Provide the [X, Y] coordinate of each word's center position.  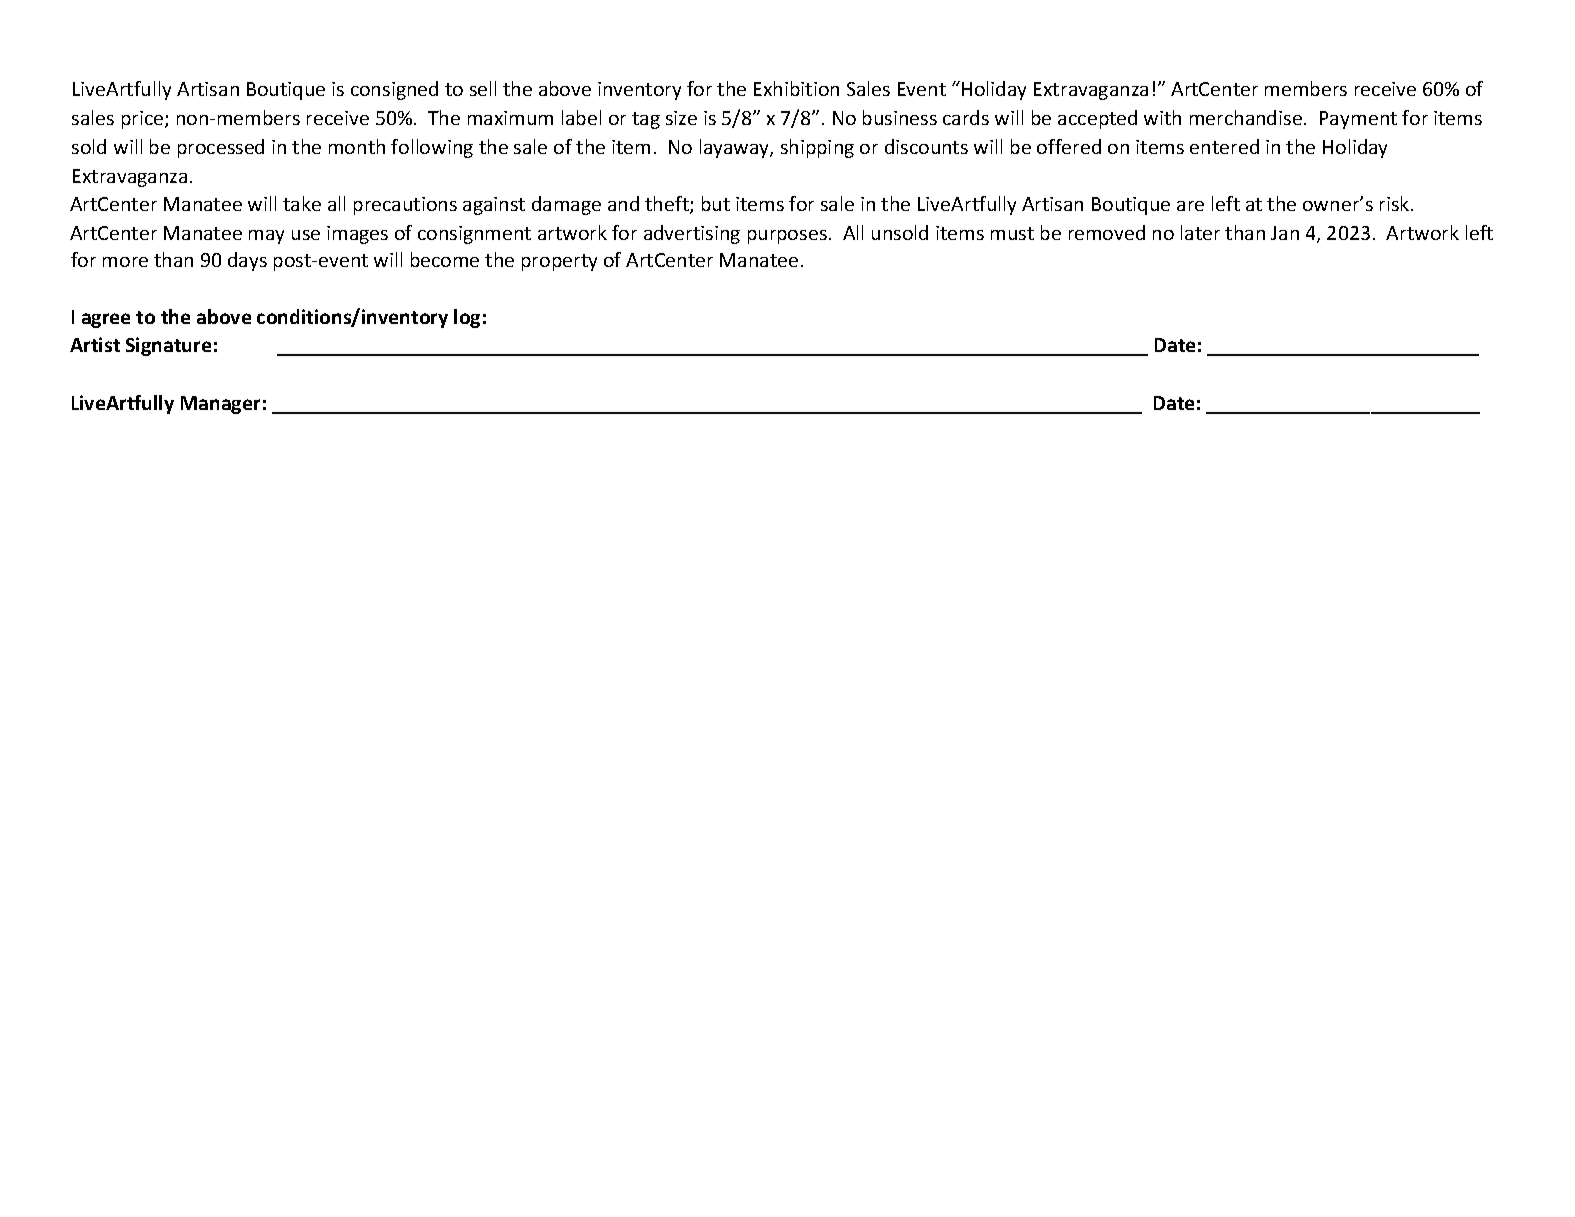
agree [106, 320]
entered [1224, 146]
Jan [1285, 233]
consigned [394, 90]
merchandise [1246, 117]
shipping [817, 148]
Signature [168, 346]
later [1200, 232]
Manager [220, 405]
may [266, 237]
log [467, 318]
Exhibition [796, 88]
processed [221, 148]
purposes [787, 237]
